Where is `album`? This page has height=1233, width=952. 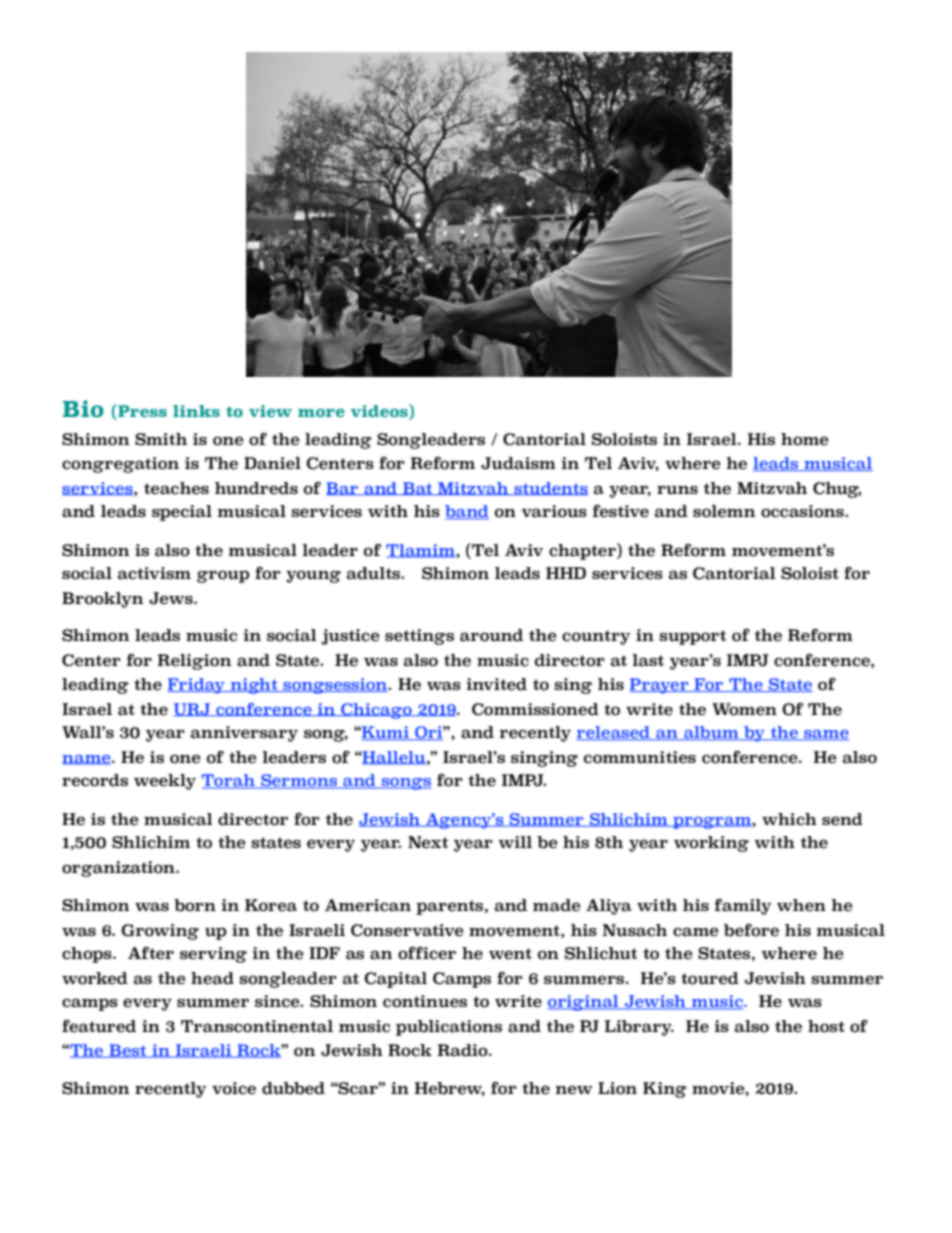 album is located at coordinates (711, 733).
